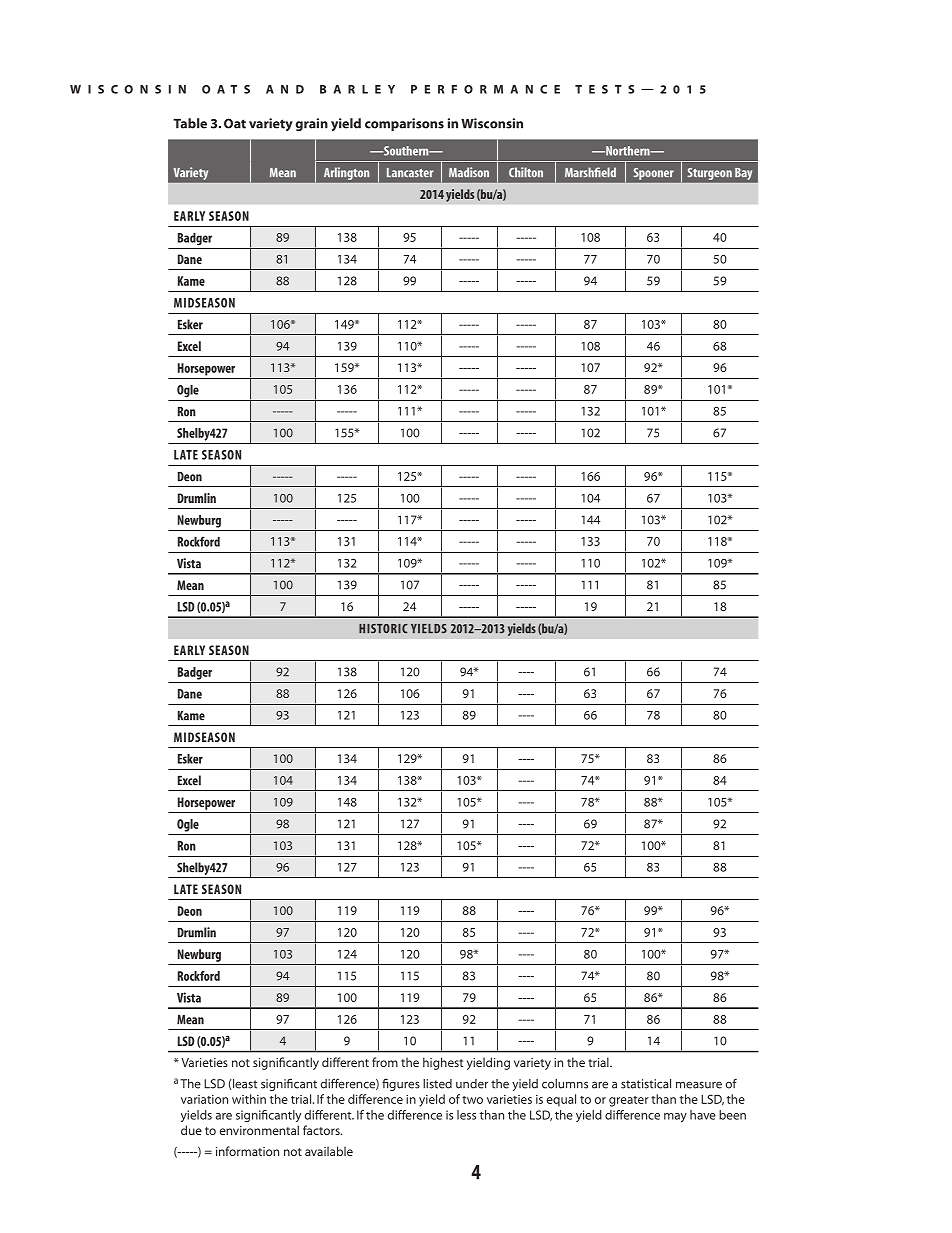 This image has width=952, height=1233. Describe the element at coordinates (443, 1063) in the image. I see `highest` at that location.
